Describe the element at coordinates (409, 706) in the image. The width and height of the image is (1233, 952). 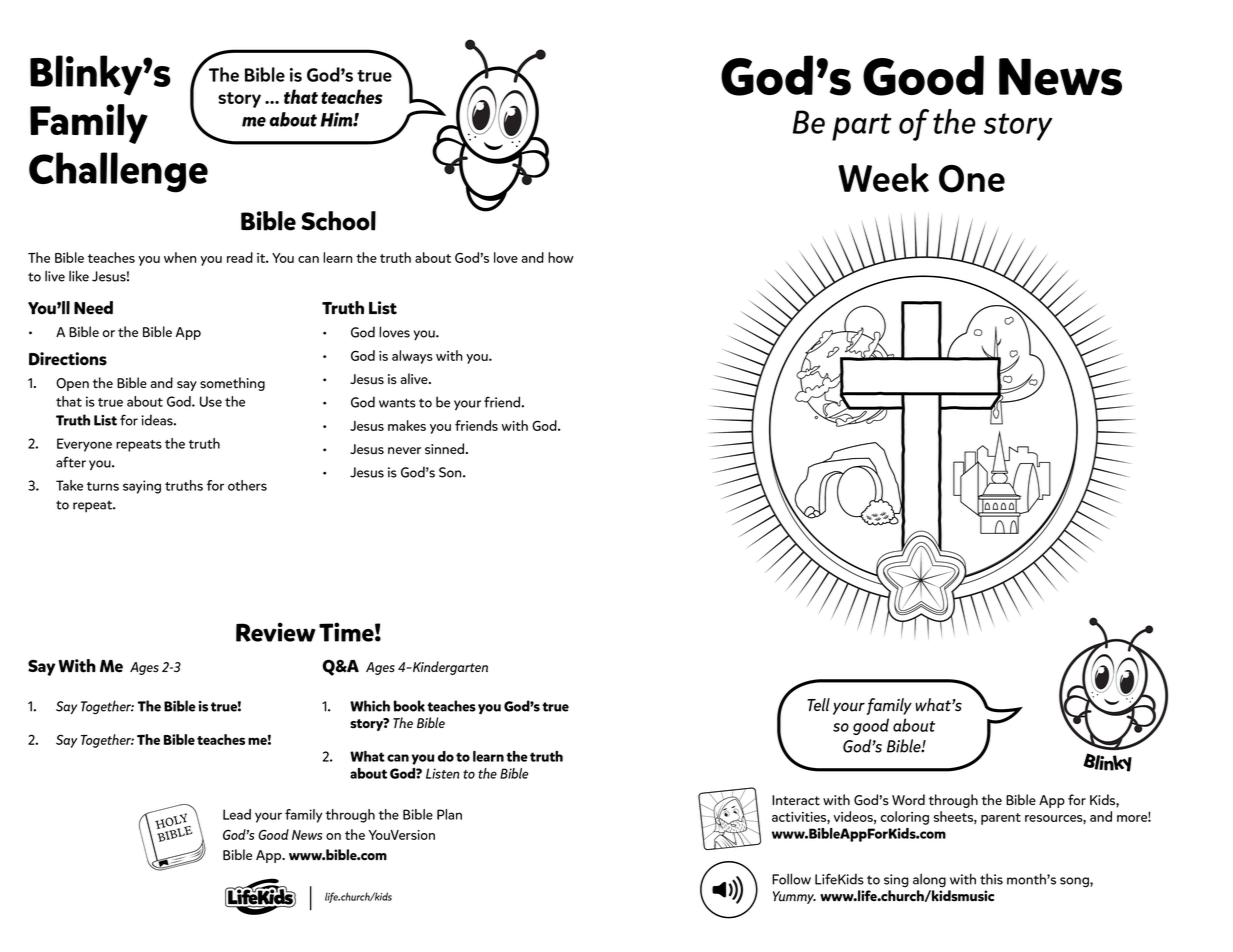
I see `book` at that location.
